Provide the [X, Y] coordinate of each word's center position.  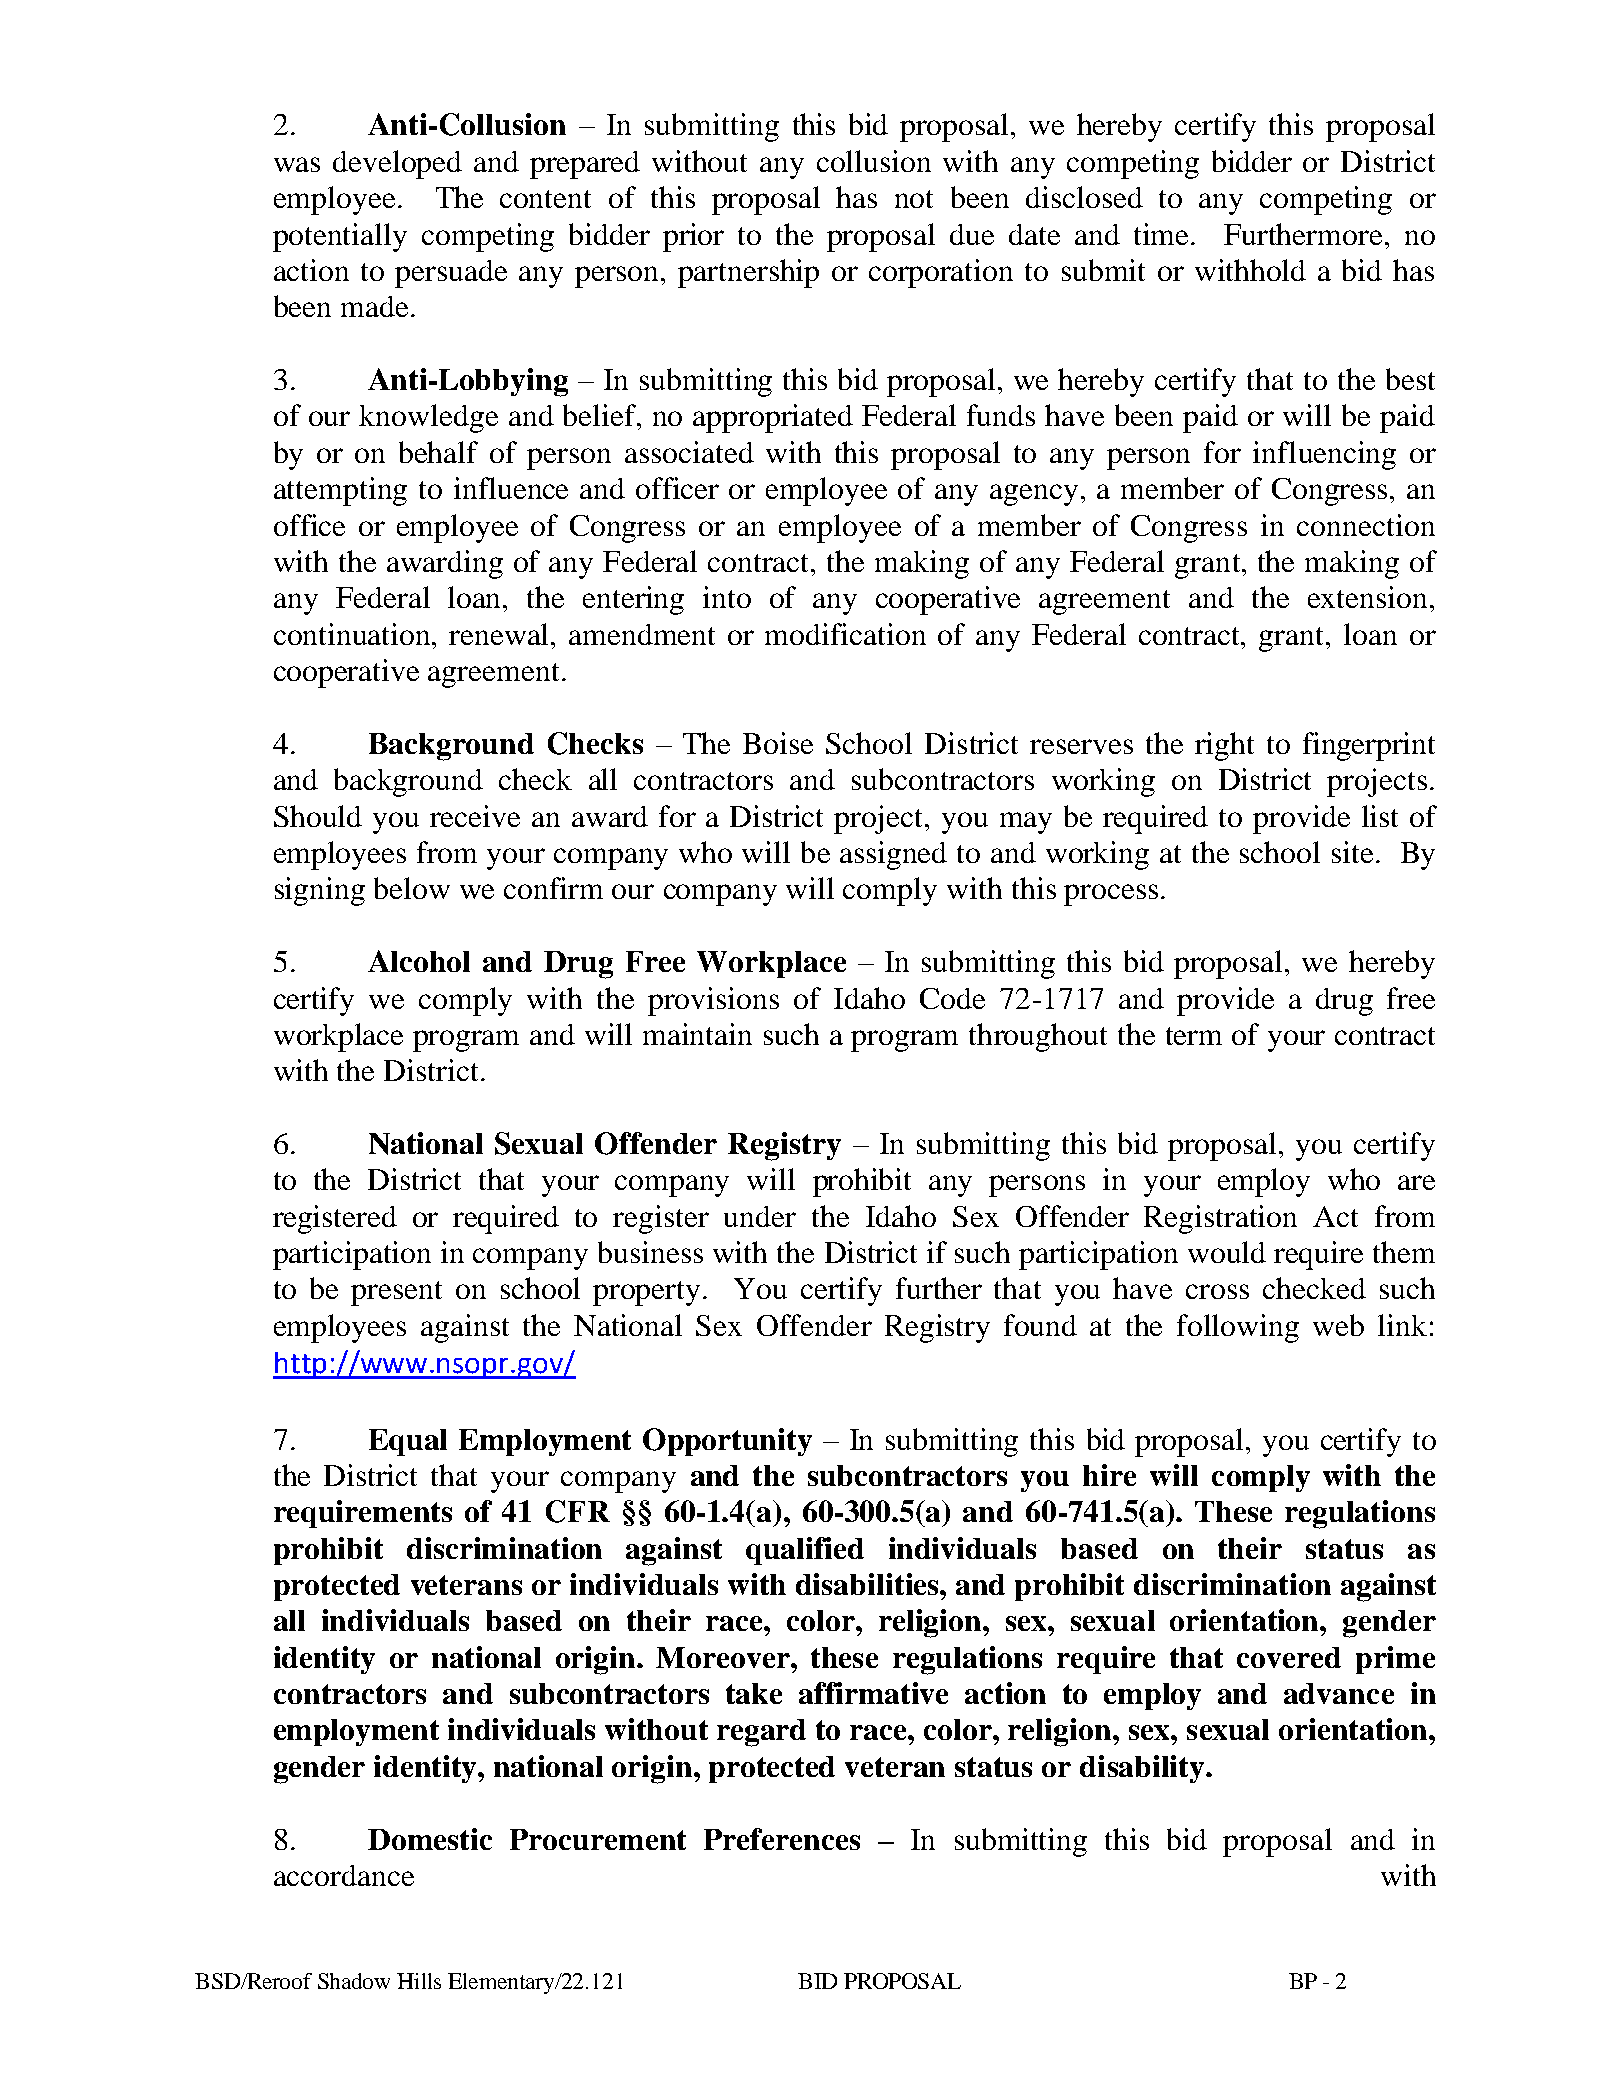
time [1163, 234]
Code [952, 998]
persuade [451, 274]
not [914, 199]
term [1194, 1036]
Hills [419, 1981]
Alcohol [419, 961]
